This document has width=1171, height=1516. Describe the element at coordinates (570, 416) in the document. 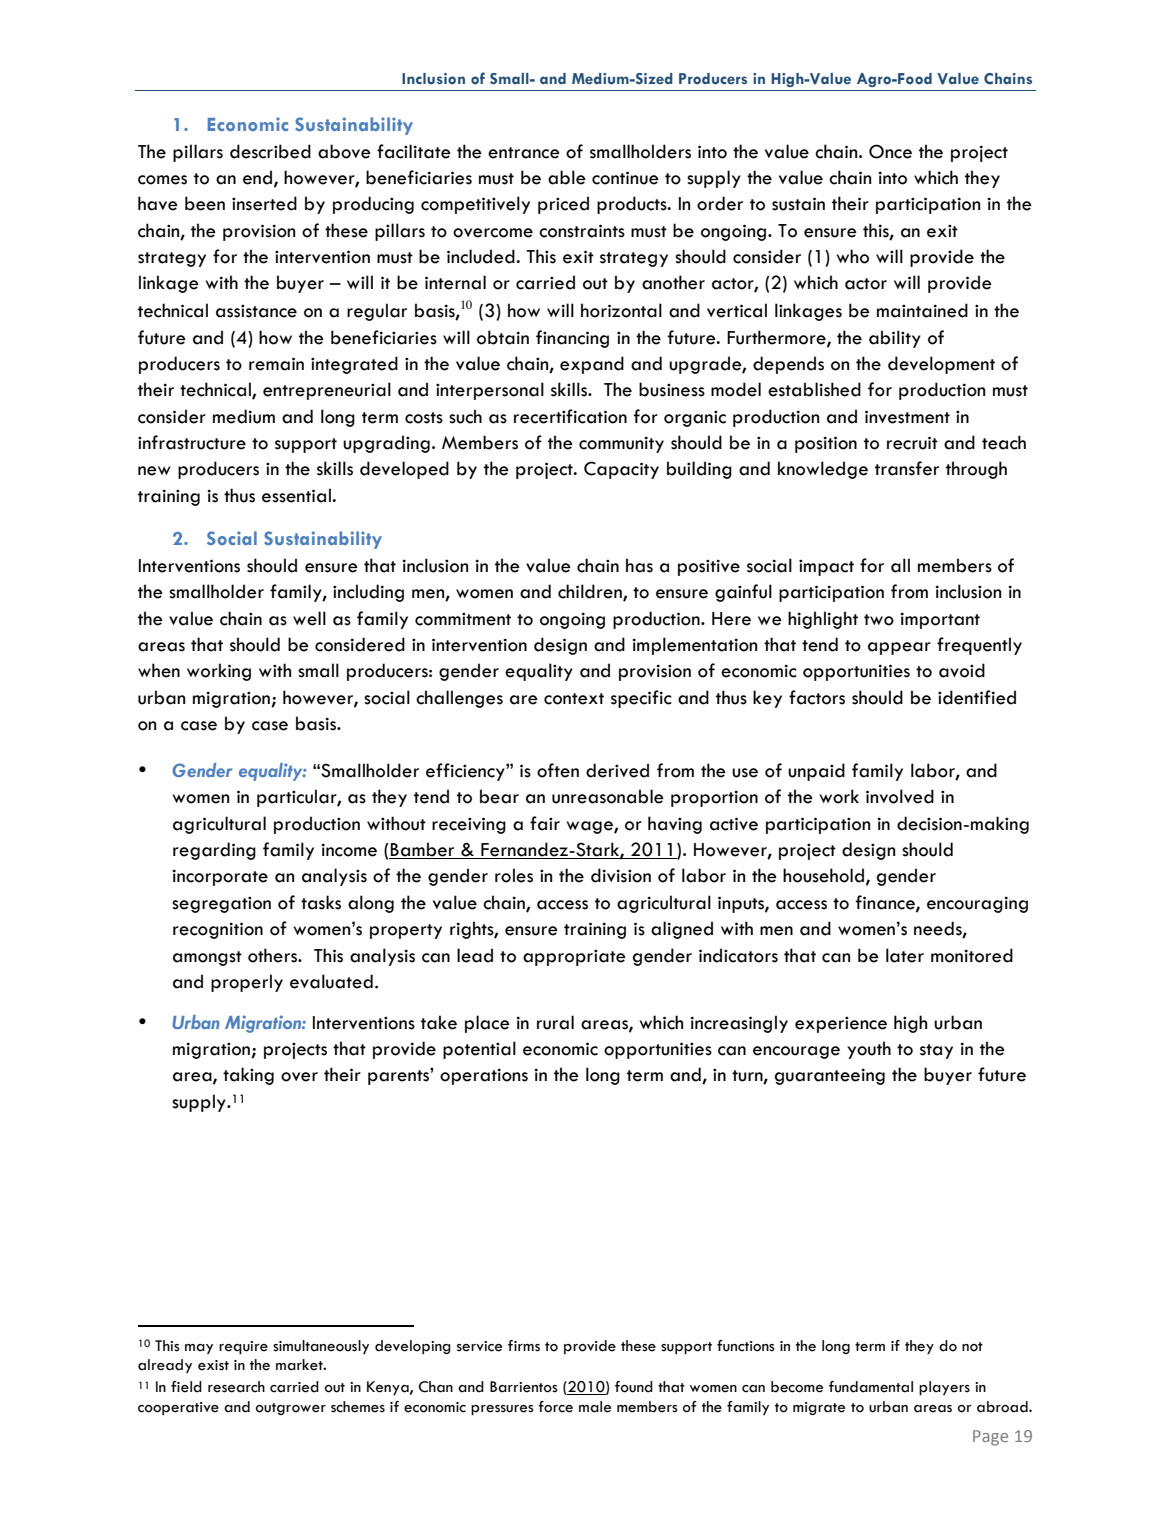

I see `recertification` at that location.
